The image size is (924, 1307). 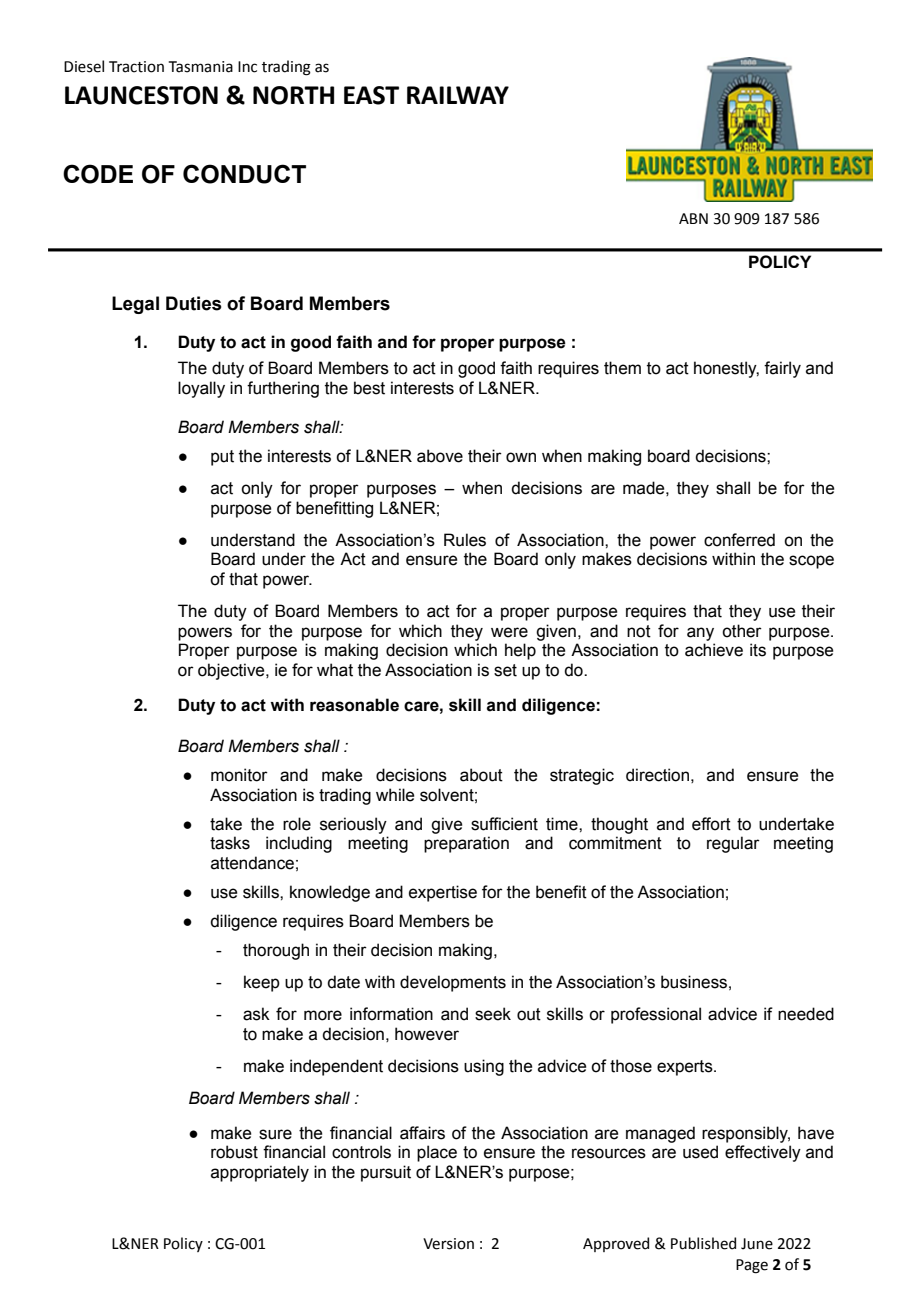 What do you see at coordinates (782, 369) in the image?
I see `fairly` at bounding box center [782, 369].
